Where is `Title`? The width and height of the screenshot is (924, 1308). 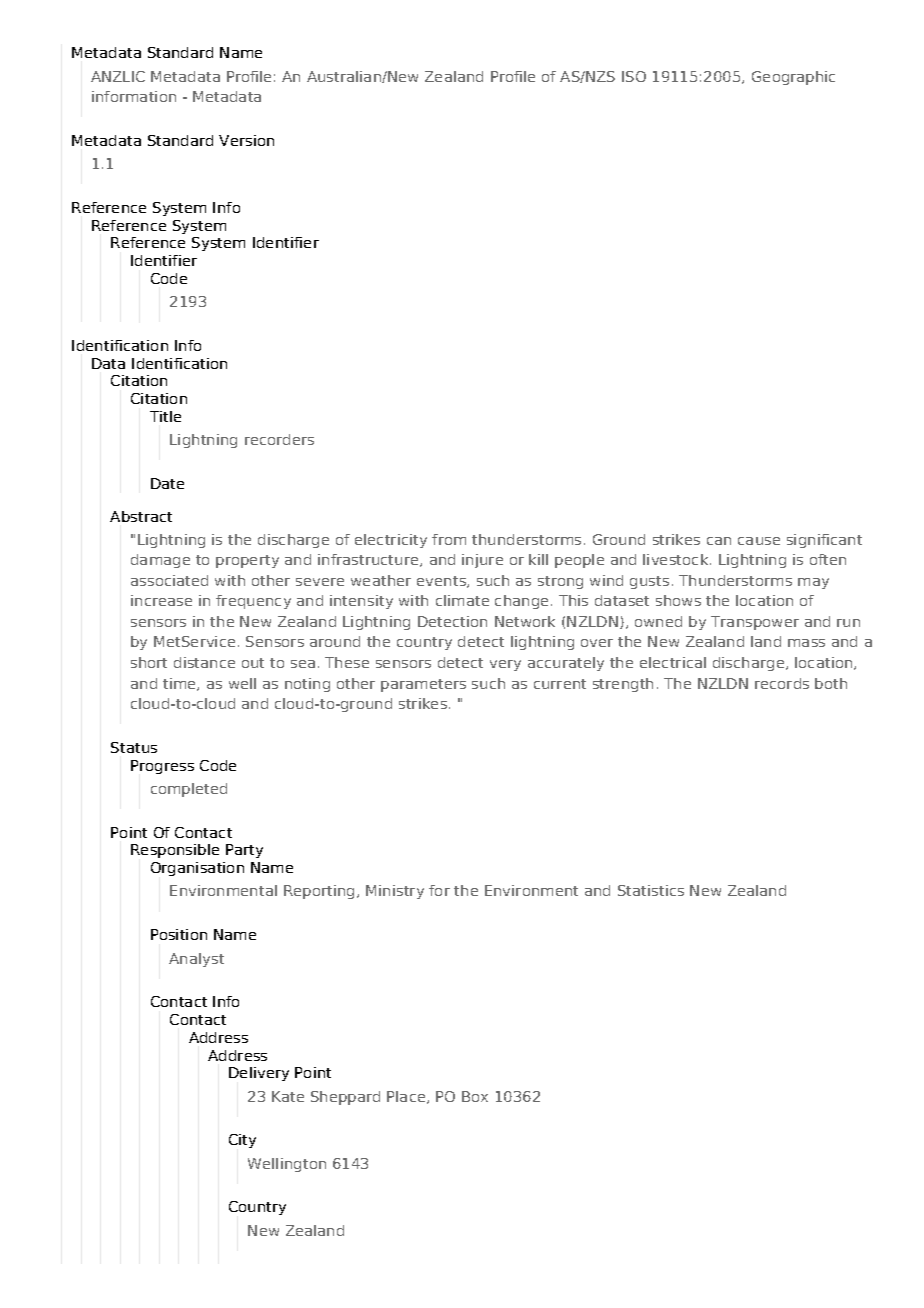 Title is located at coordinates (165, 416).
